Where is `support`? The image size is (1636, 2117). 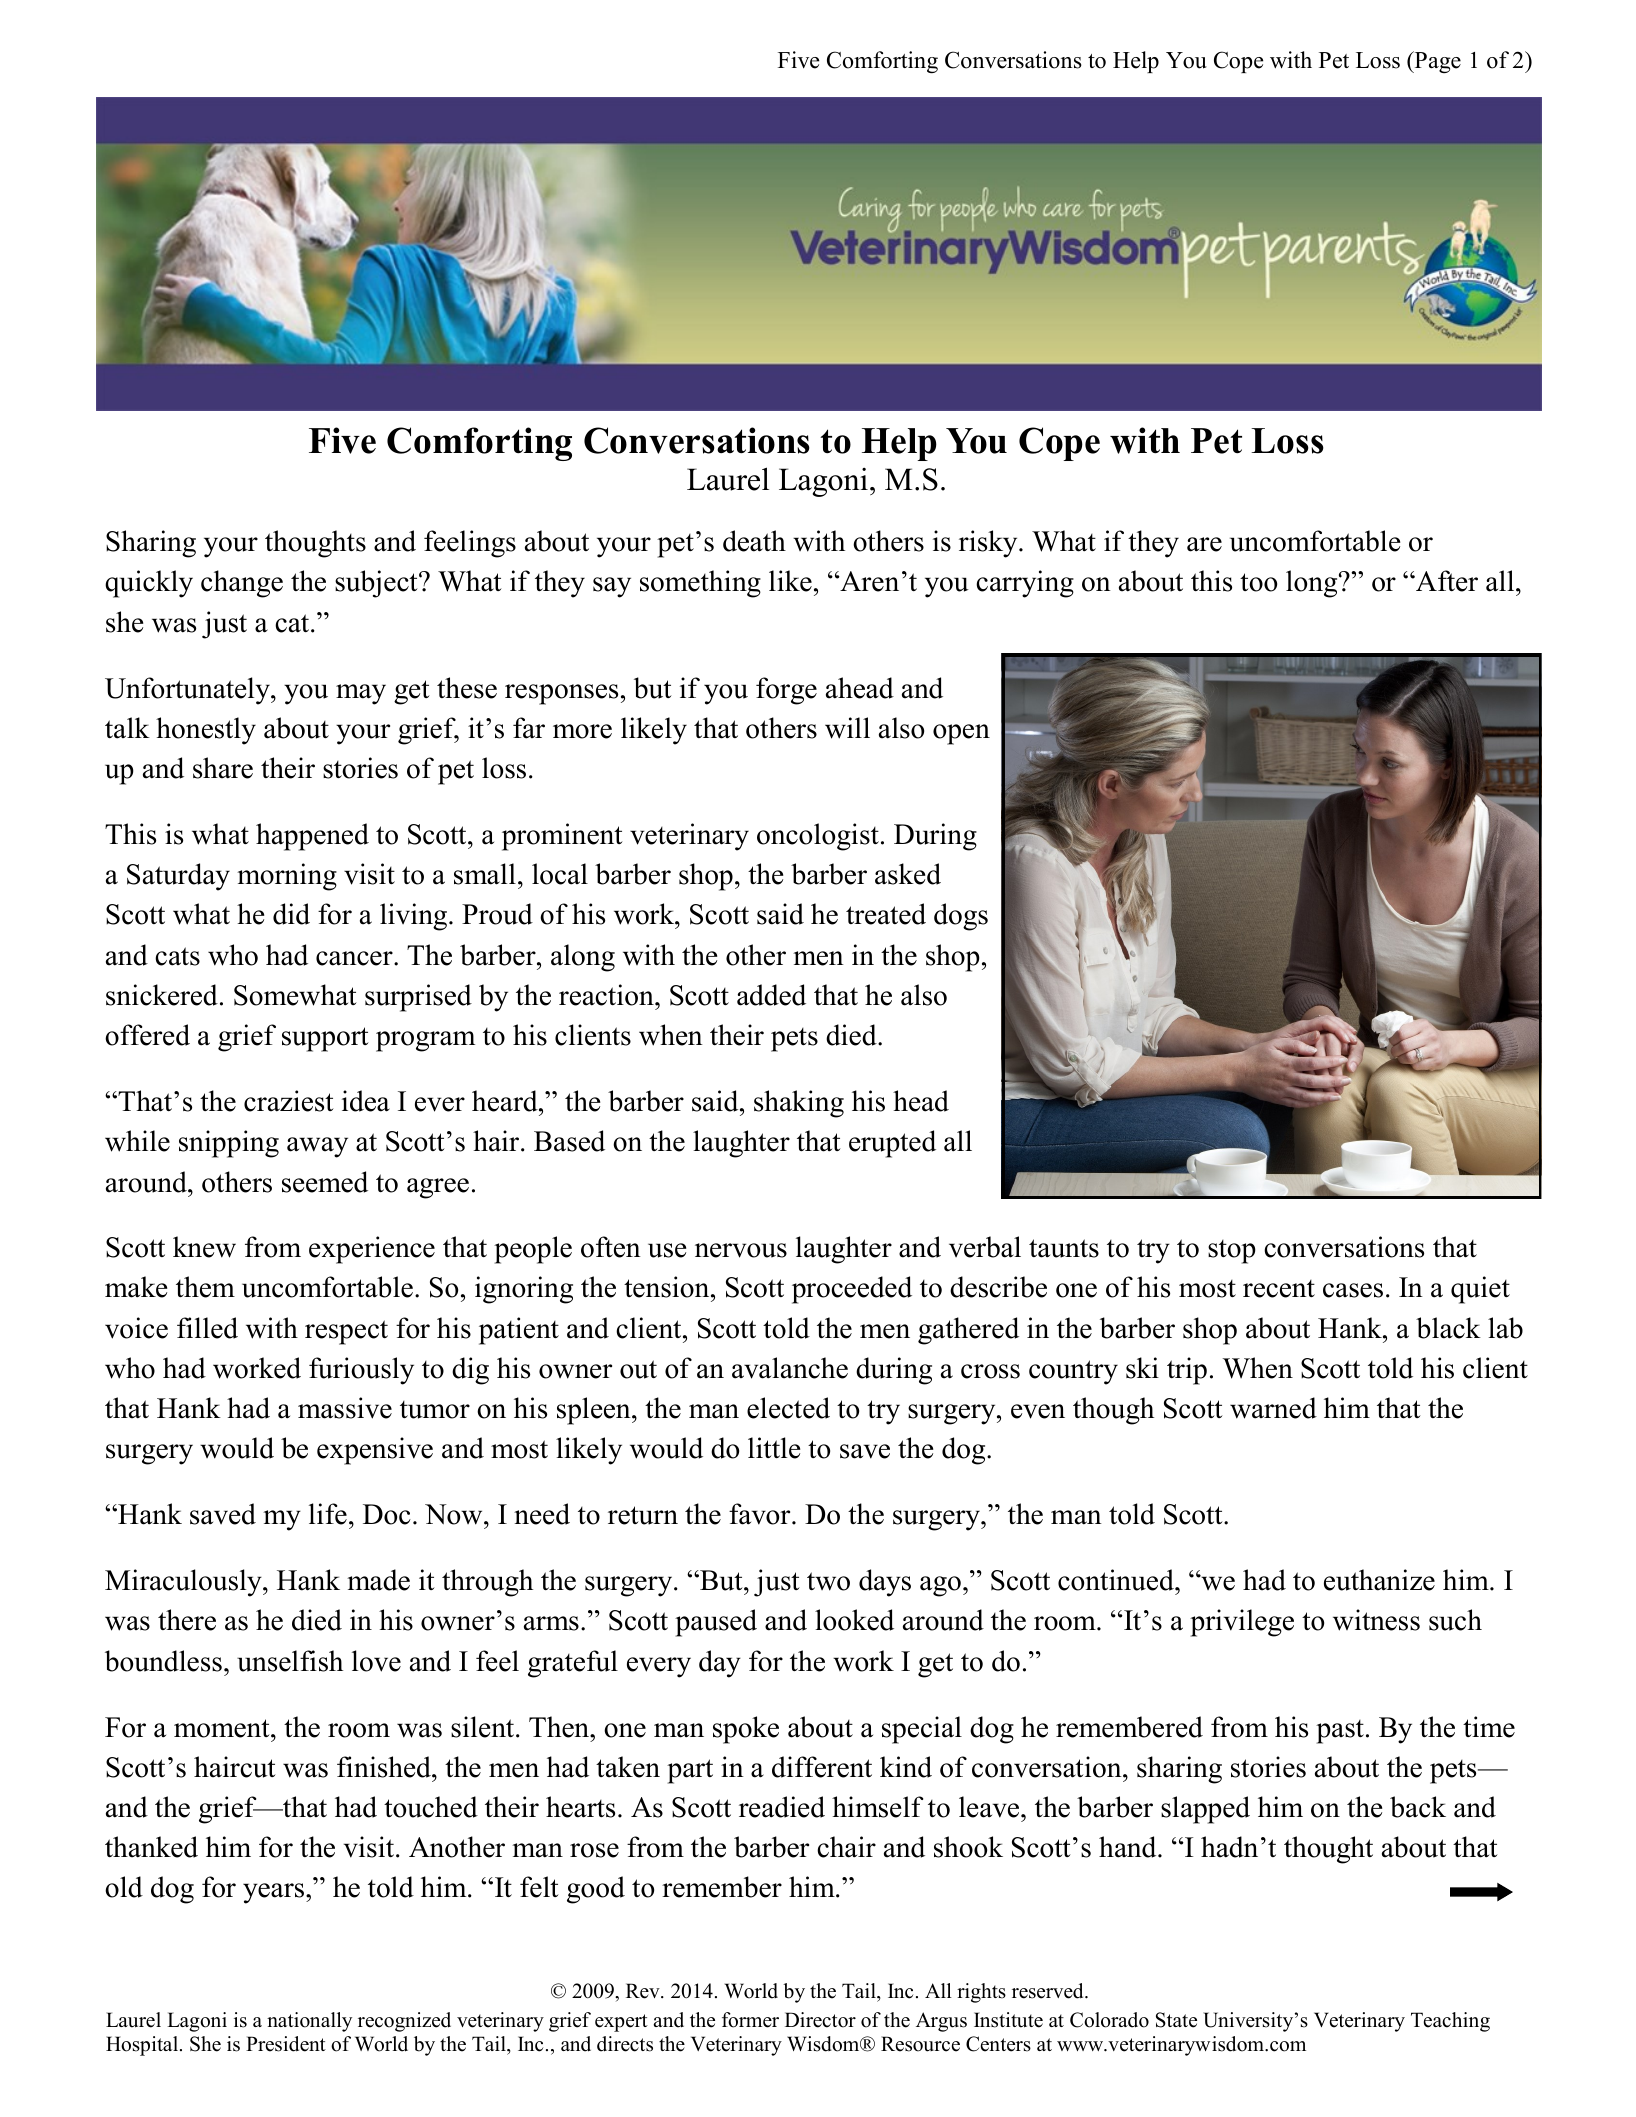 support is located at coordinates (325, 1039).
